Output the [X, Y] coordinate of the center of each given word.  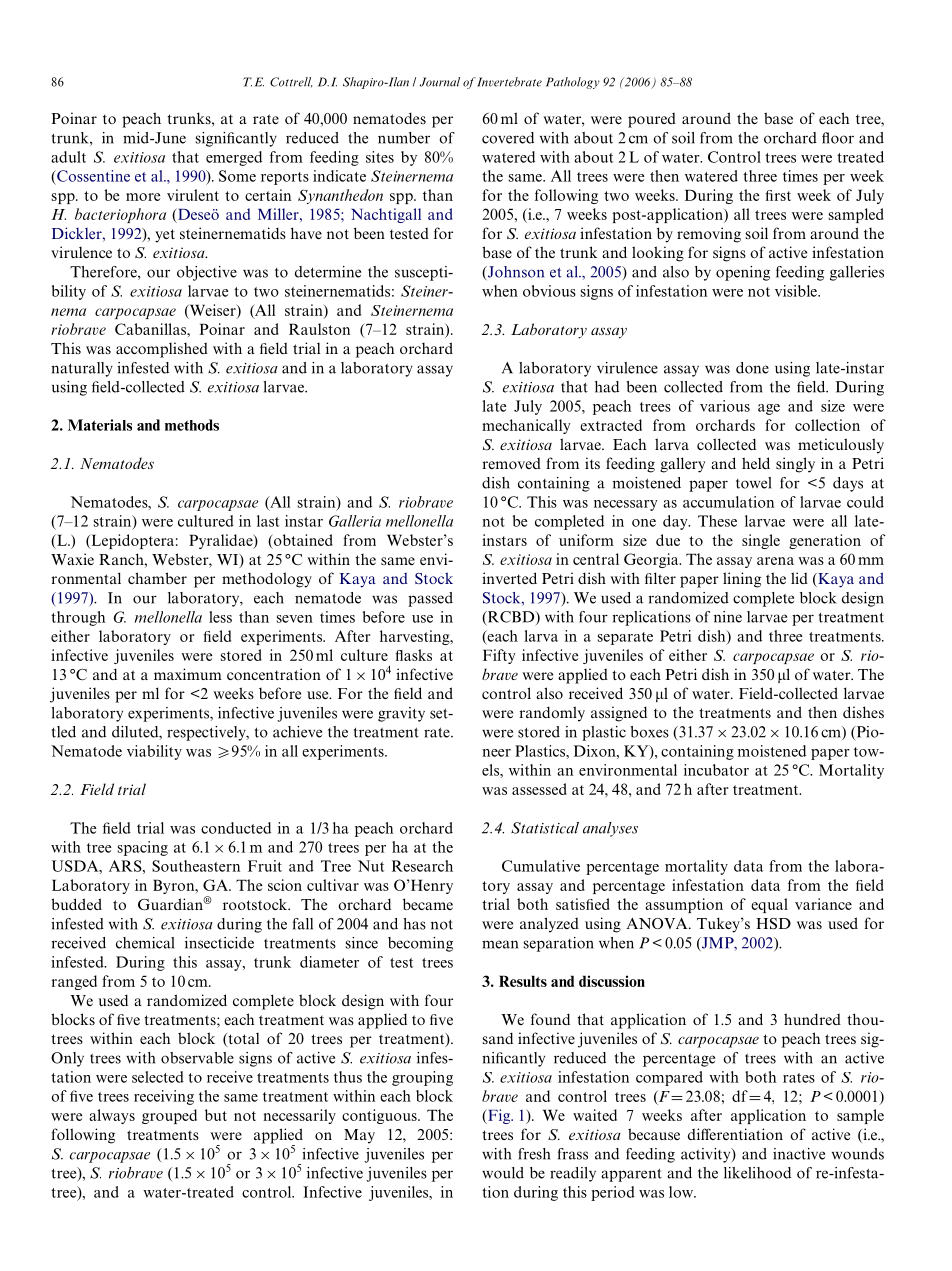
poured [652, 120]
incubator [716, 770]
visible [797, 291]
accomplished [162, 350]
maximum [188, 674]
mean [500, 944]
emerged [234, 158]
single [761, 541]
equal [769, 905]
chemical [145, 943]
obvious [549, 291]
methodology [267, 580]
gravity [401, 714]
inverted [509, 578]
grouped [169, 1116]
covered [508, 138]
